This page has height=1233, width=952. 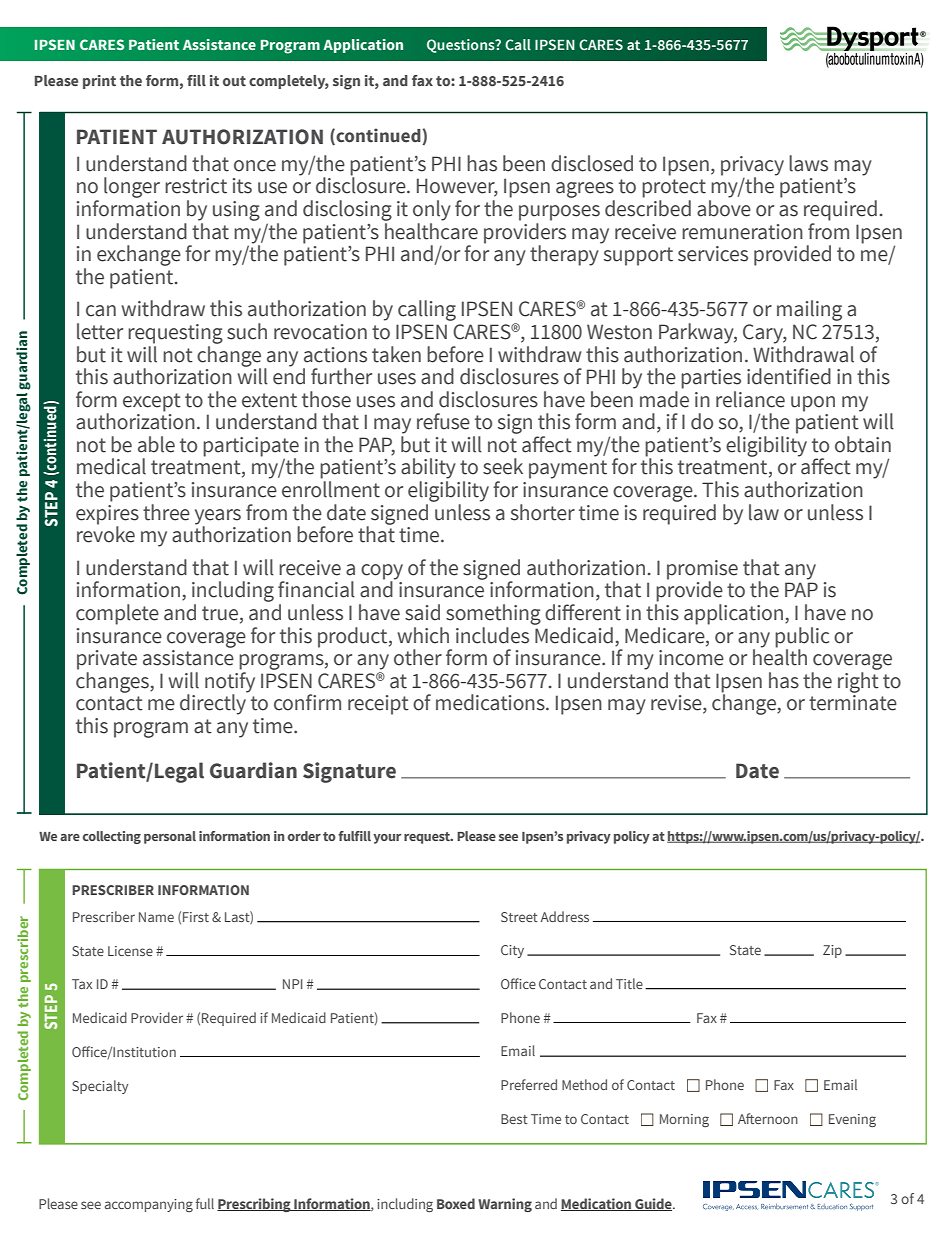 I want to click on public, so click(x=802, y=638).
